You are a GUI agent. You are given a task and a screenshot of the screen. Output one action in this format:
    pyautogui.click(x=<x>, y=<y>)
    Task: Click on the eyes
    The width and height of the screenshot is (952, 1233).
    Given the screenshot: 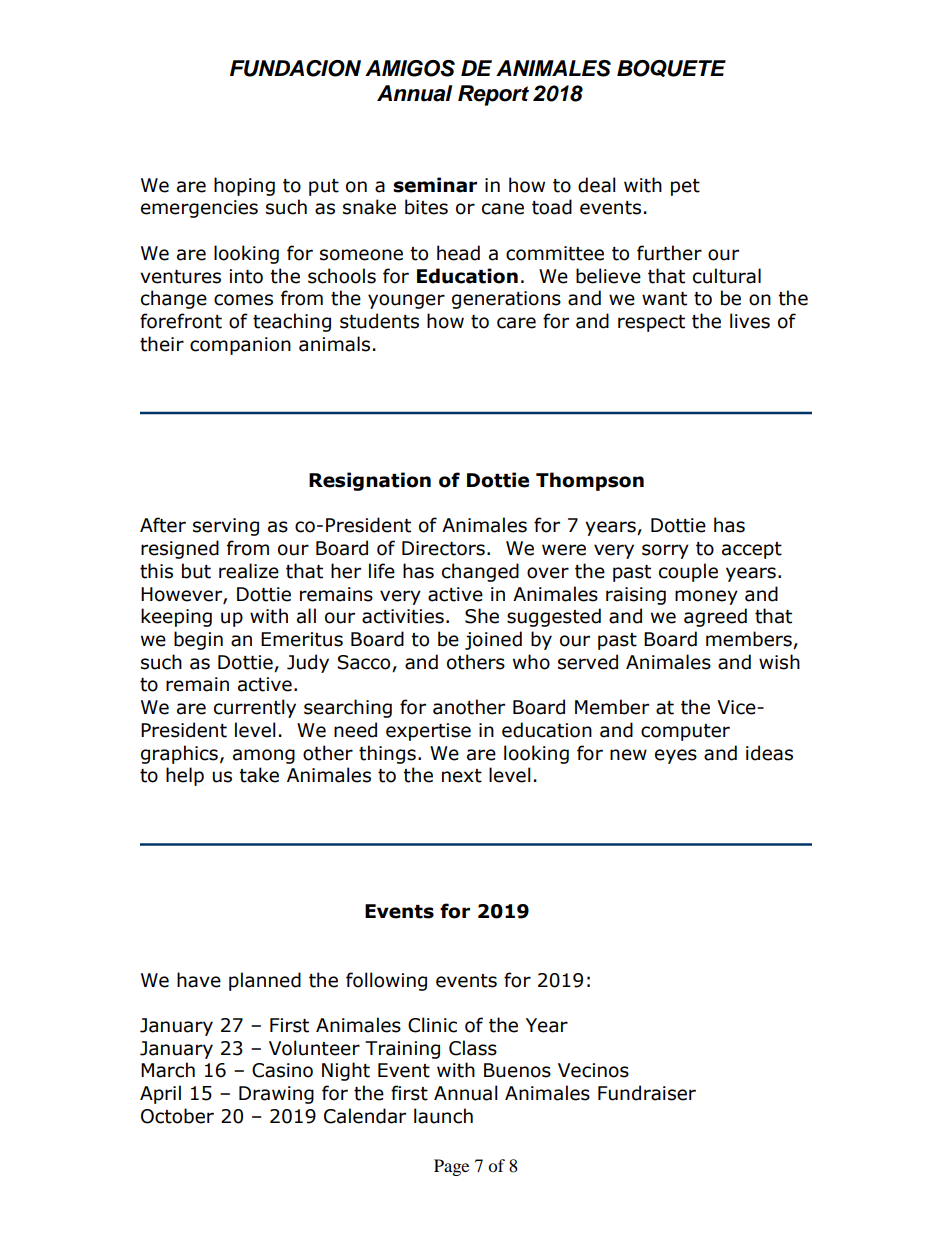 What is the action you would take?
    pyautogui.click(x=676, y=756)
